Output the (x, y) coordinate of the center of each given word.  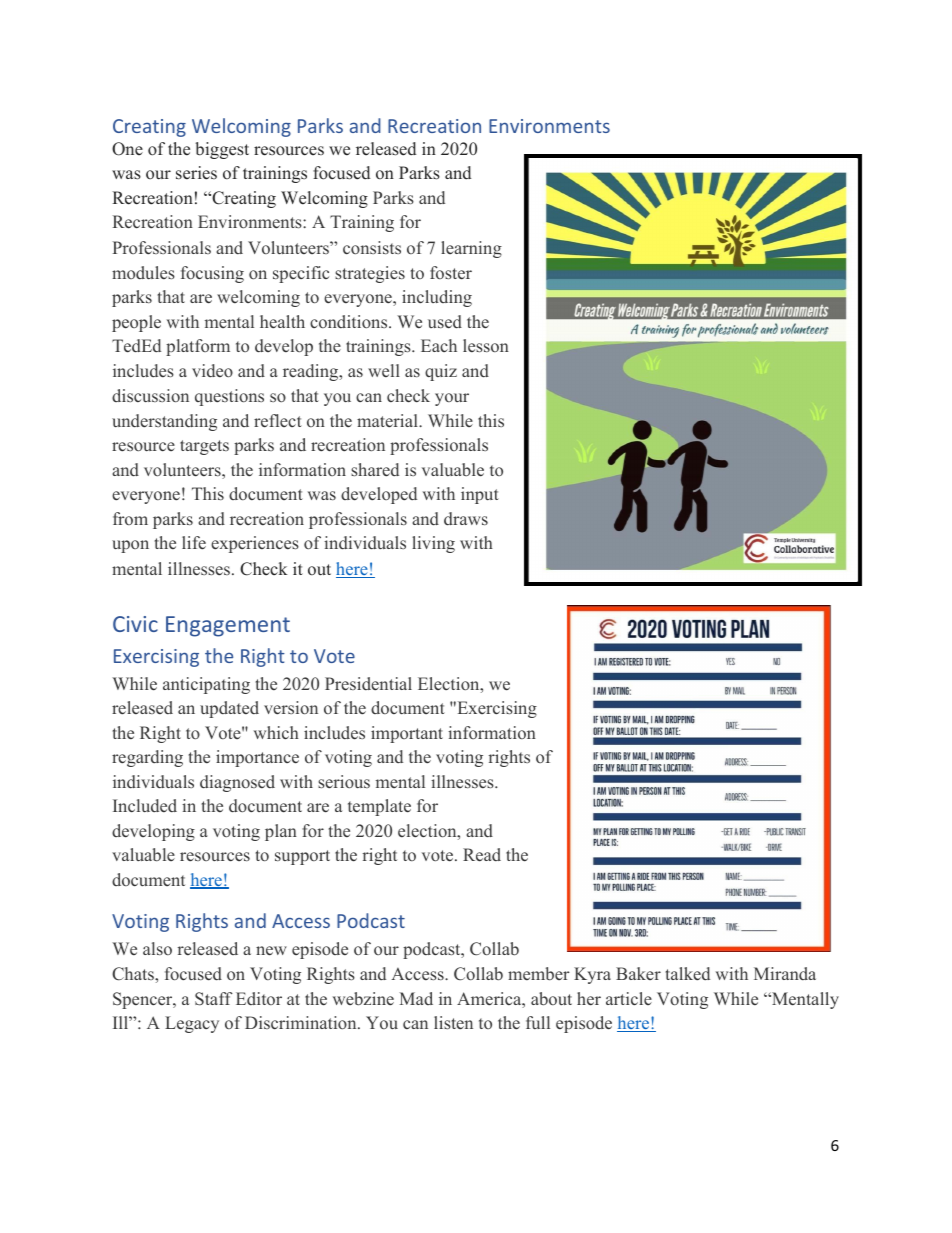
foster (451, 273)
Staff (214, 999)
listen (453, 1023)
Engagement (228, 626)
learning (471, 249)
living (433, 544)
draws (466, 519)
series (196, 173)
